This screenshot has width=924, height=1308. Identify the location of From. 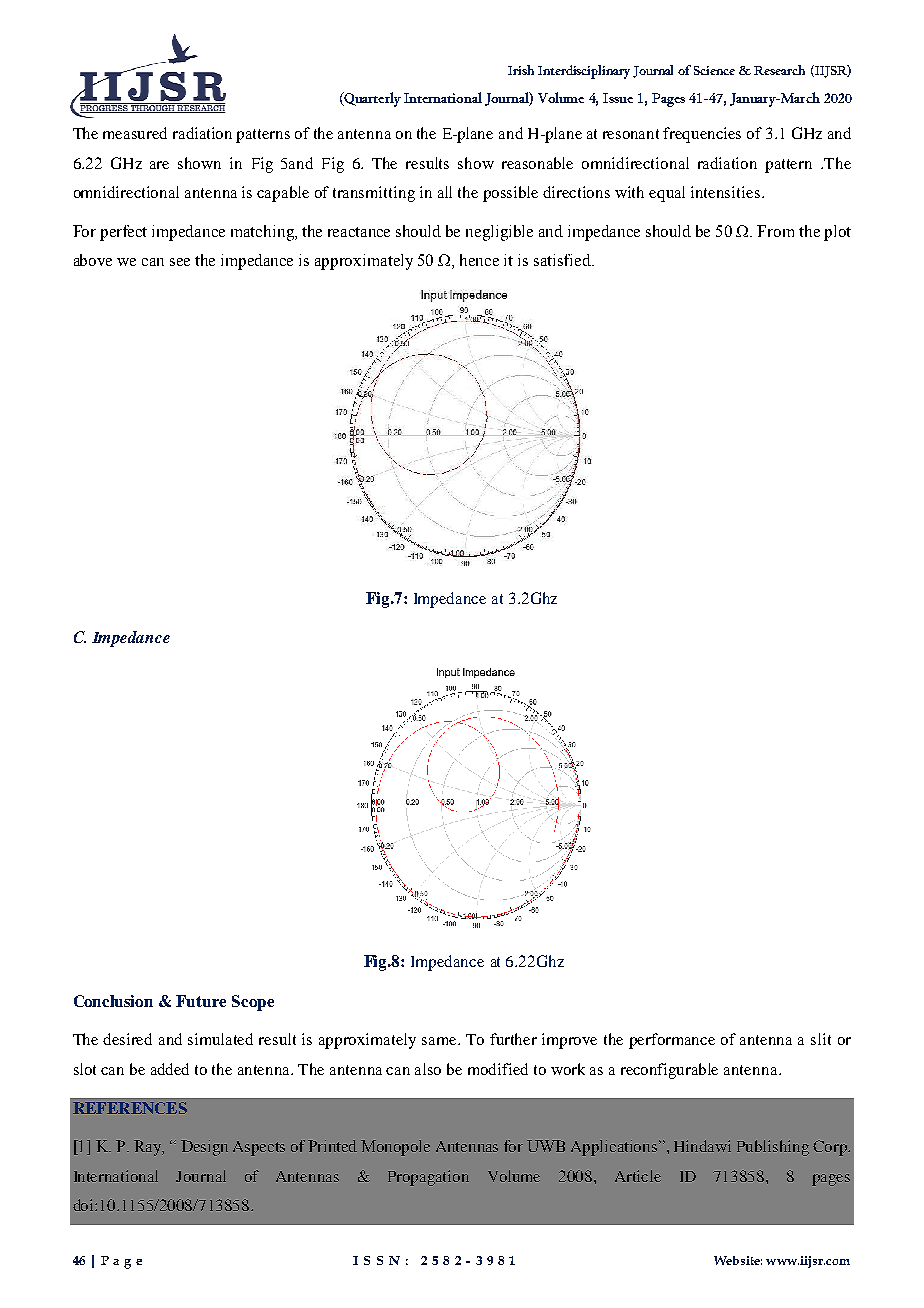
(775, 231).
